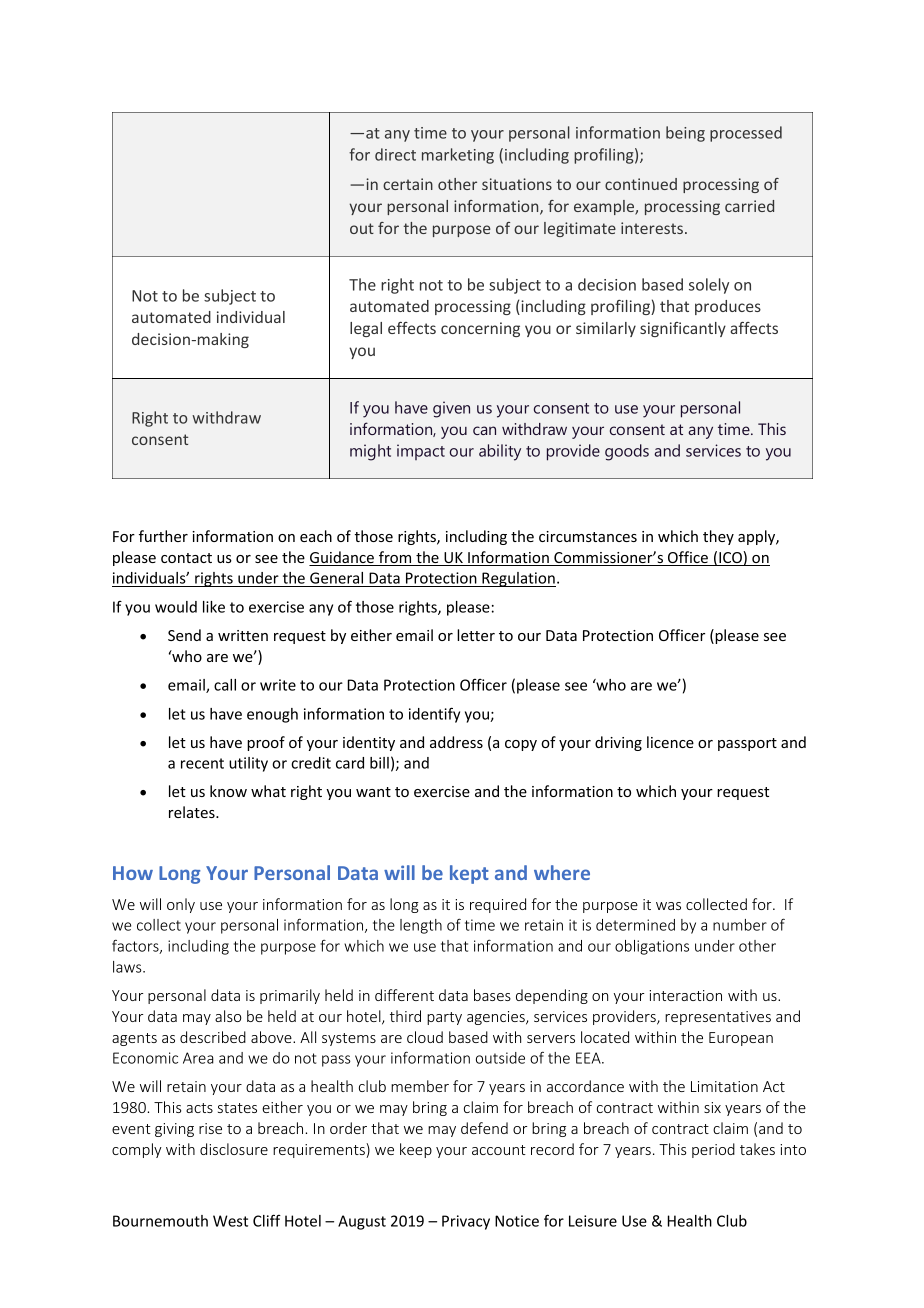 Image resolution: width=924 pixels, height=1308 pixels. Describe the element at coordinates (230, 1221) in the document. I see `West` at that location.
